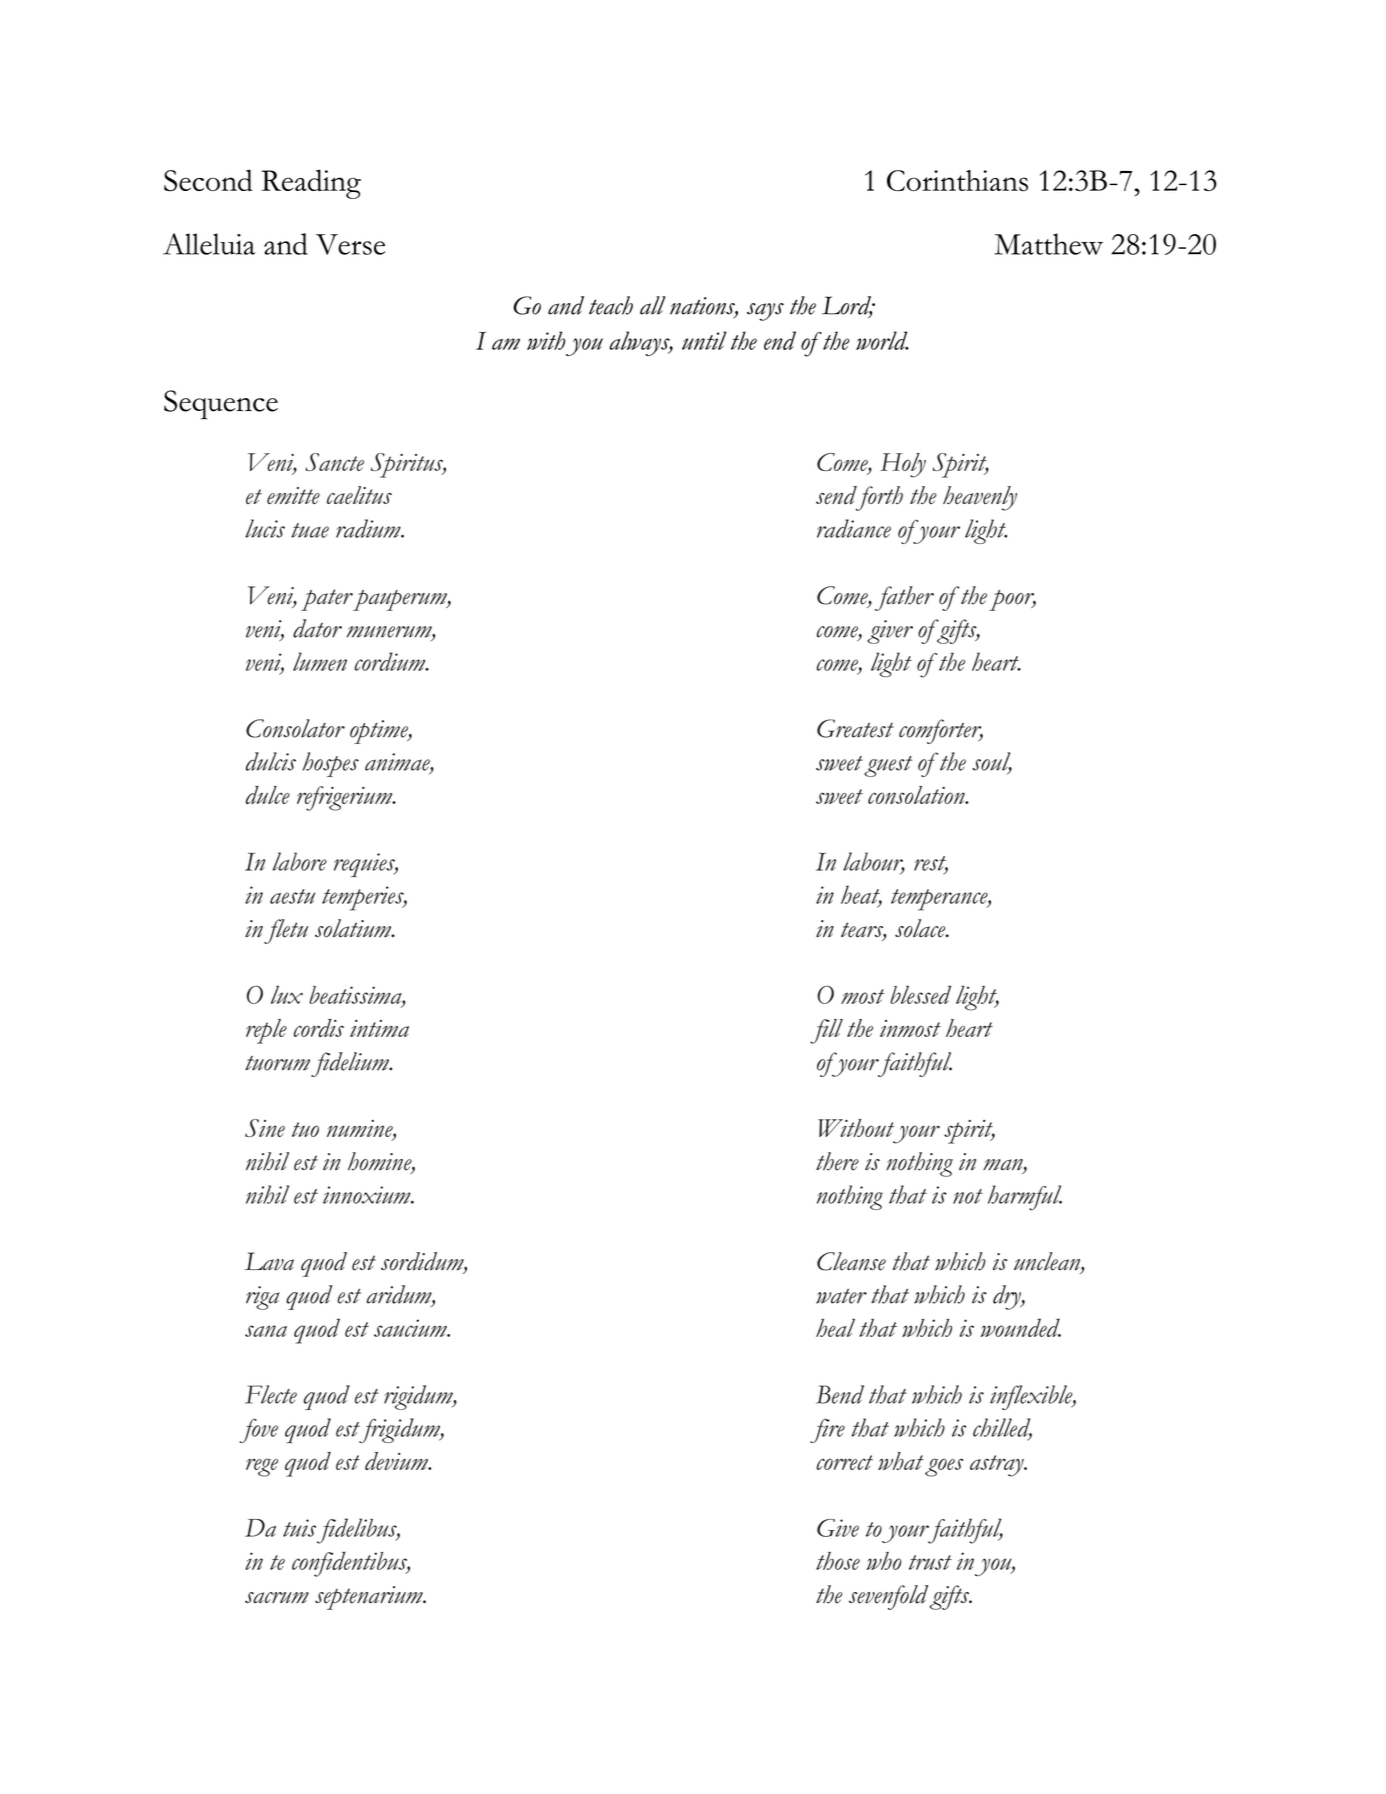 The image size is (1386, 1794). What do you see at coordinates (957, 181) in the screenshot?
I see `Corinthians` at bounding box center [957, 181].
